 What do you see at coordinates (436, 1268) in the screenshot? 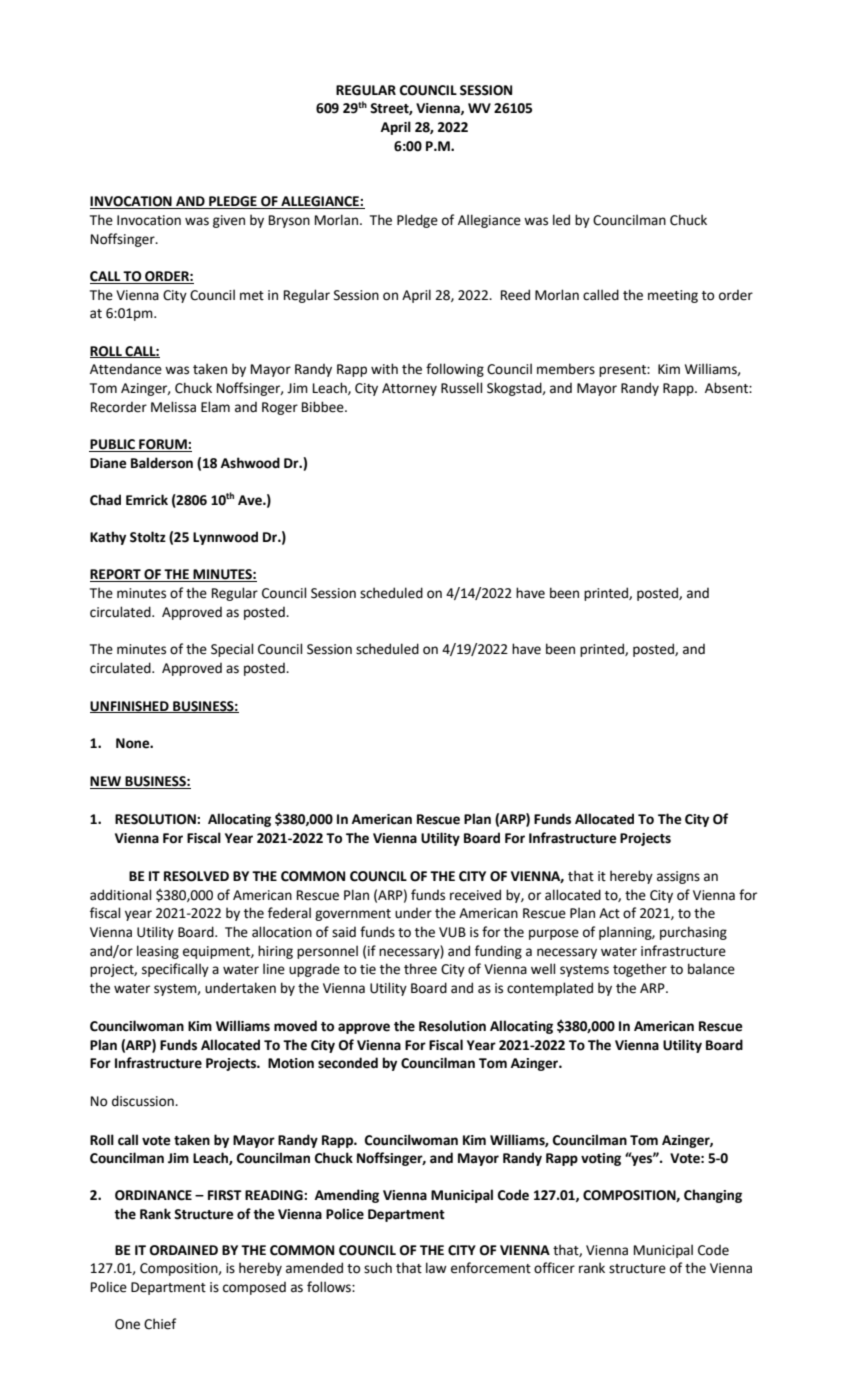
I see `law` at bounding box center [436, 1268].
